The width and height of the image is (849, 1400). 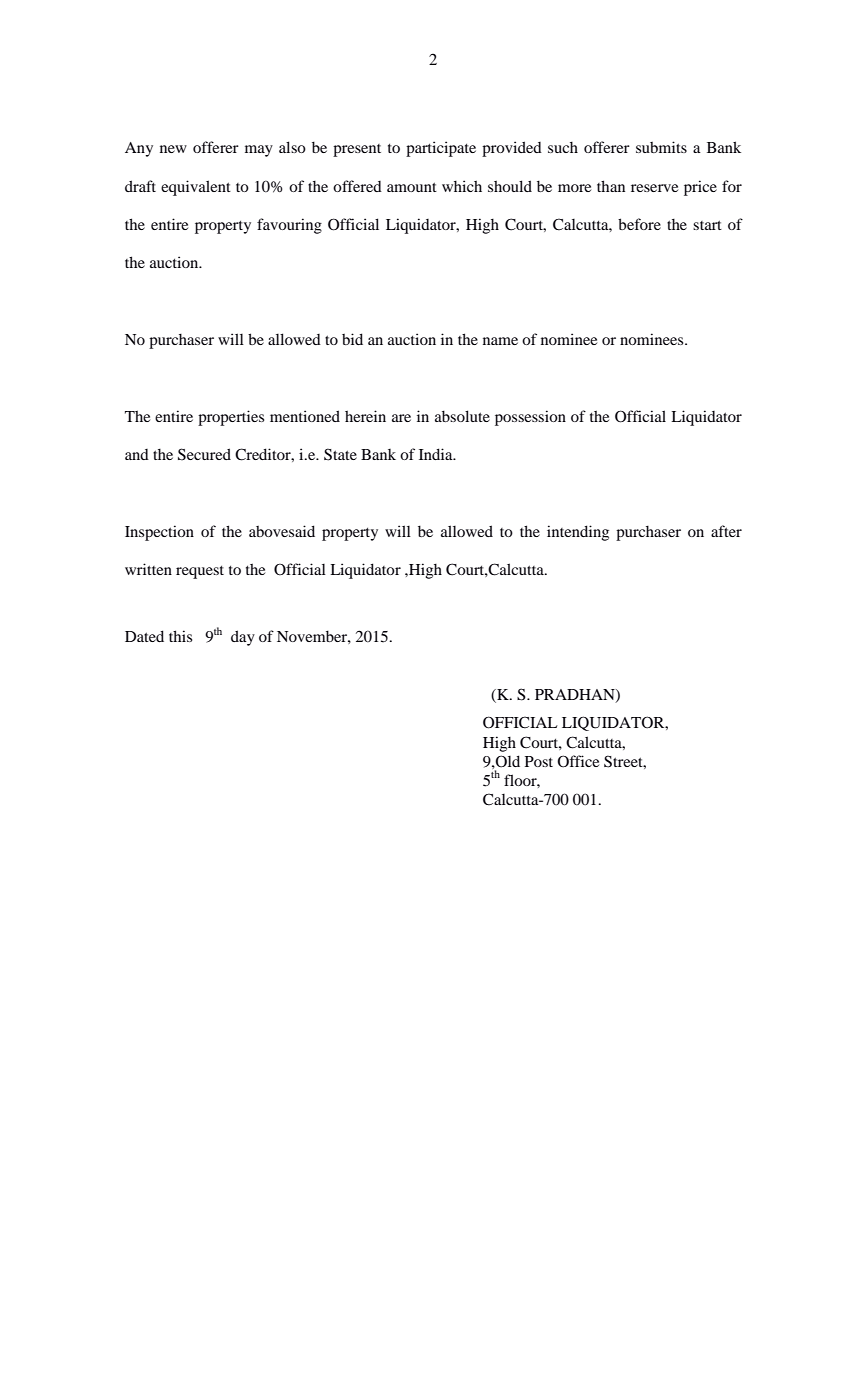 I want to click on participate, so click(x=441, y=149).
